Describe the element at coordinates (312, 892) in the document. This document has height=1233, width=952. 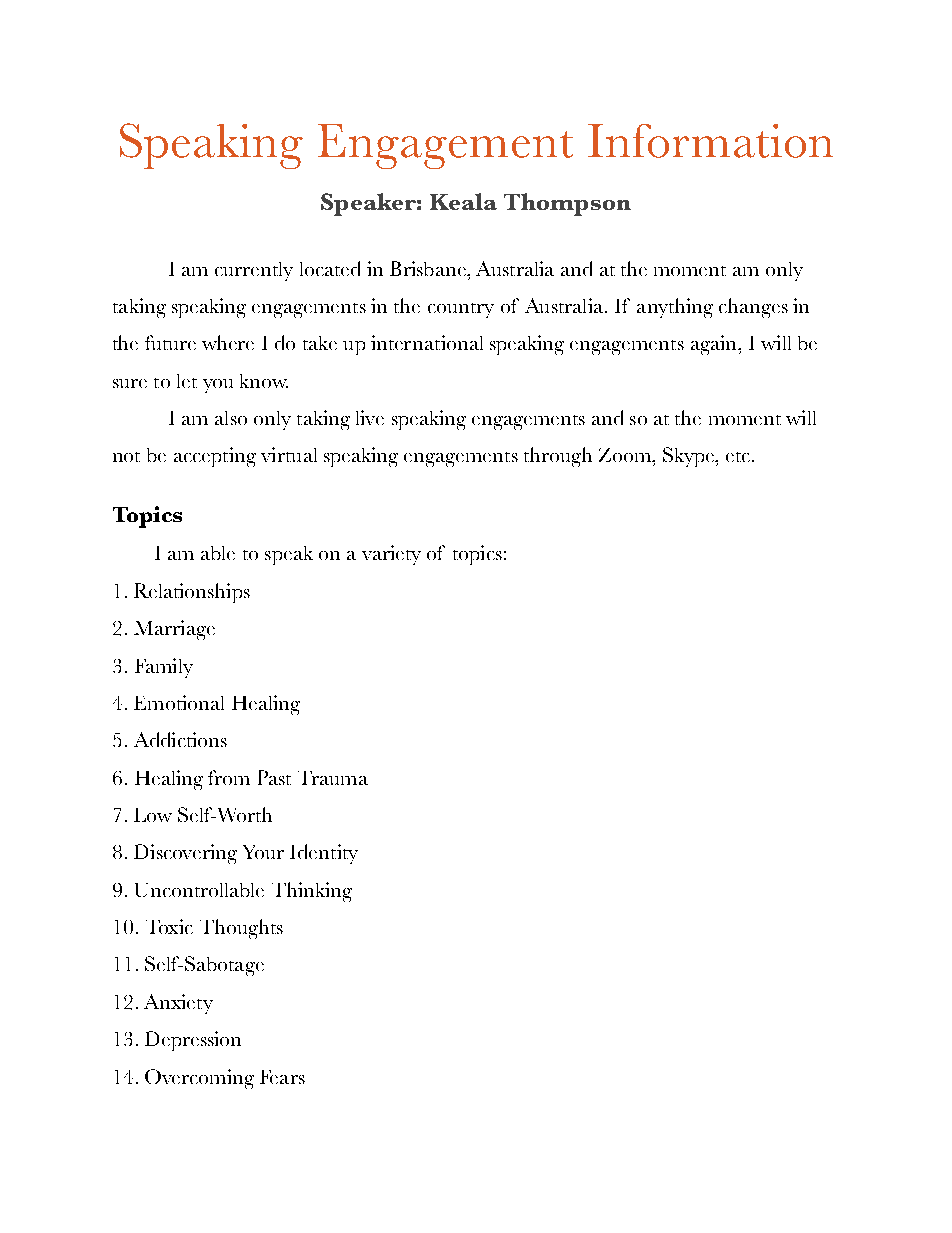
I see `Thinking` at that location.
